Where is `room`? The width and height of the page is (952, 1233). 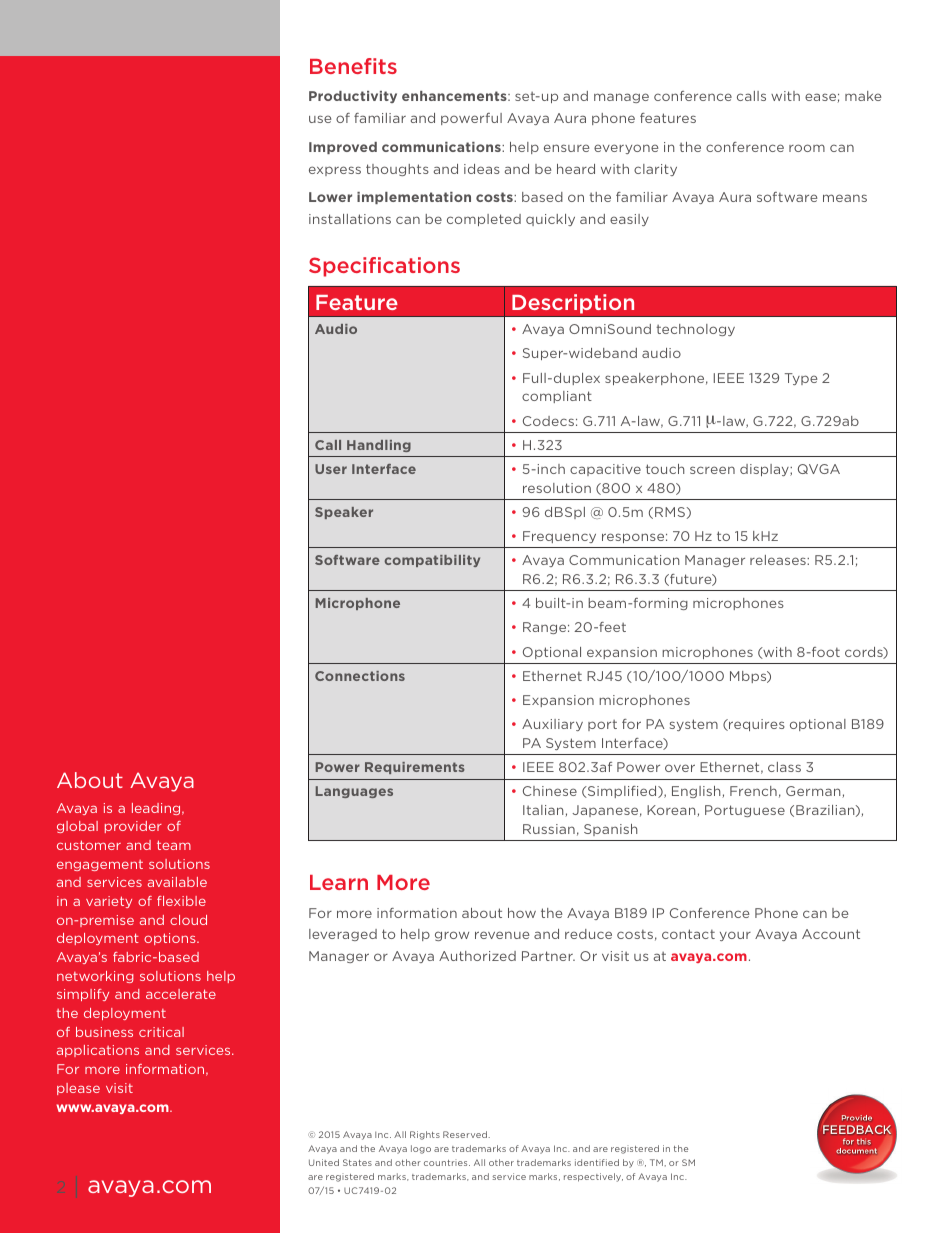 room is located at coordinates (807, 148).
